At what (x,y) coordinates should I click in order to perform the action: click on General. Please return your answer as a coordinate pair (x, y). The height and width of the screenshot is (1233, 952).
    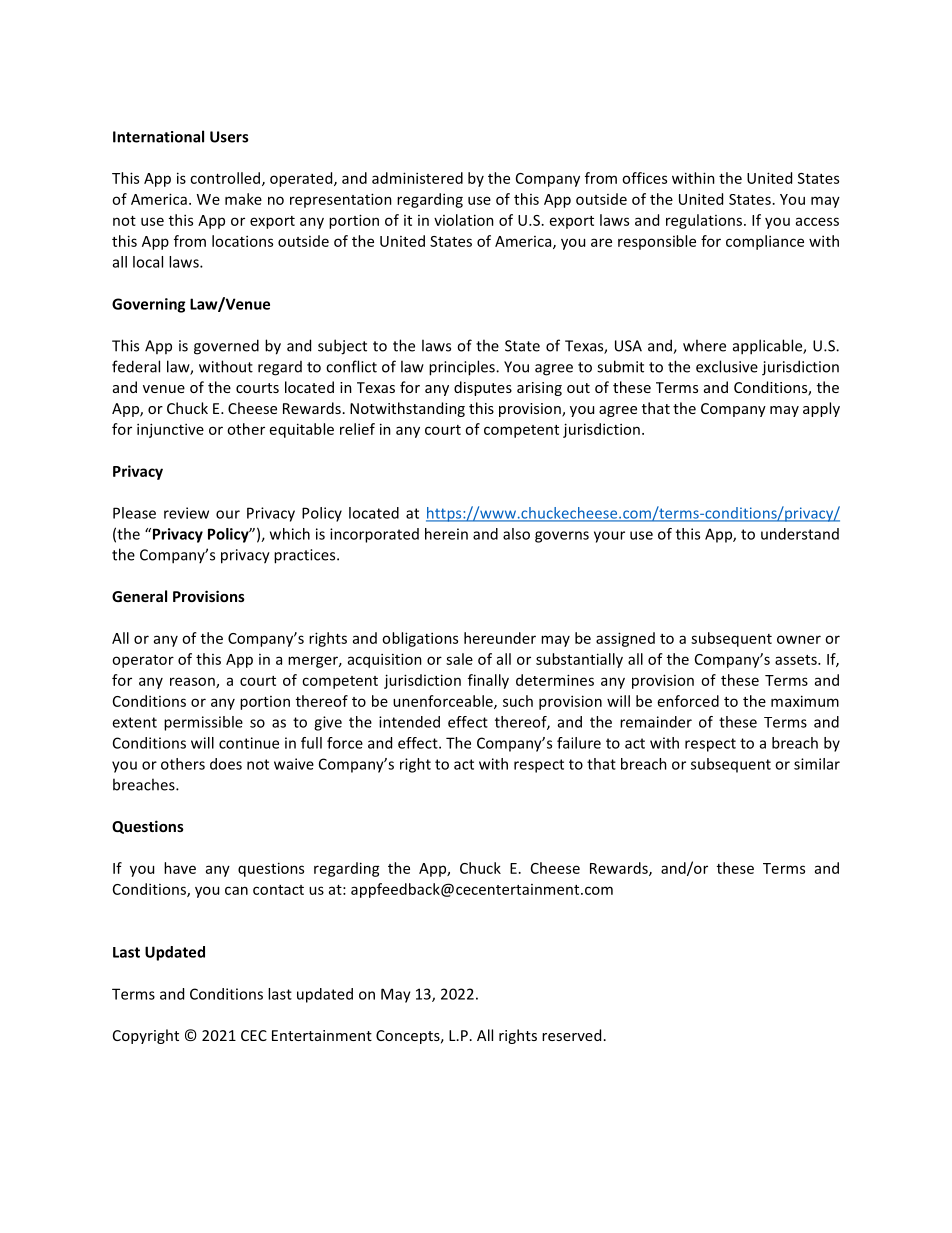
    Looking at the image, I should click on (139, 596).
